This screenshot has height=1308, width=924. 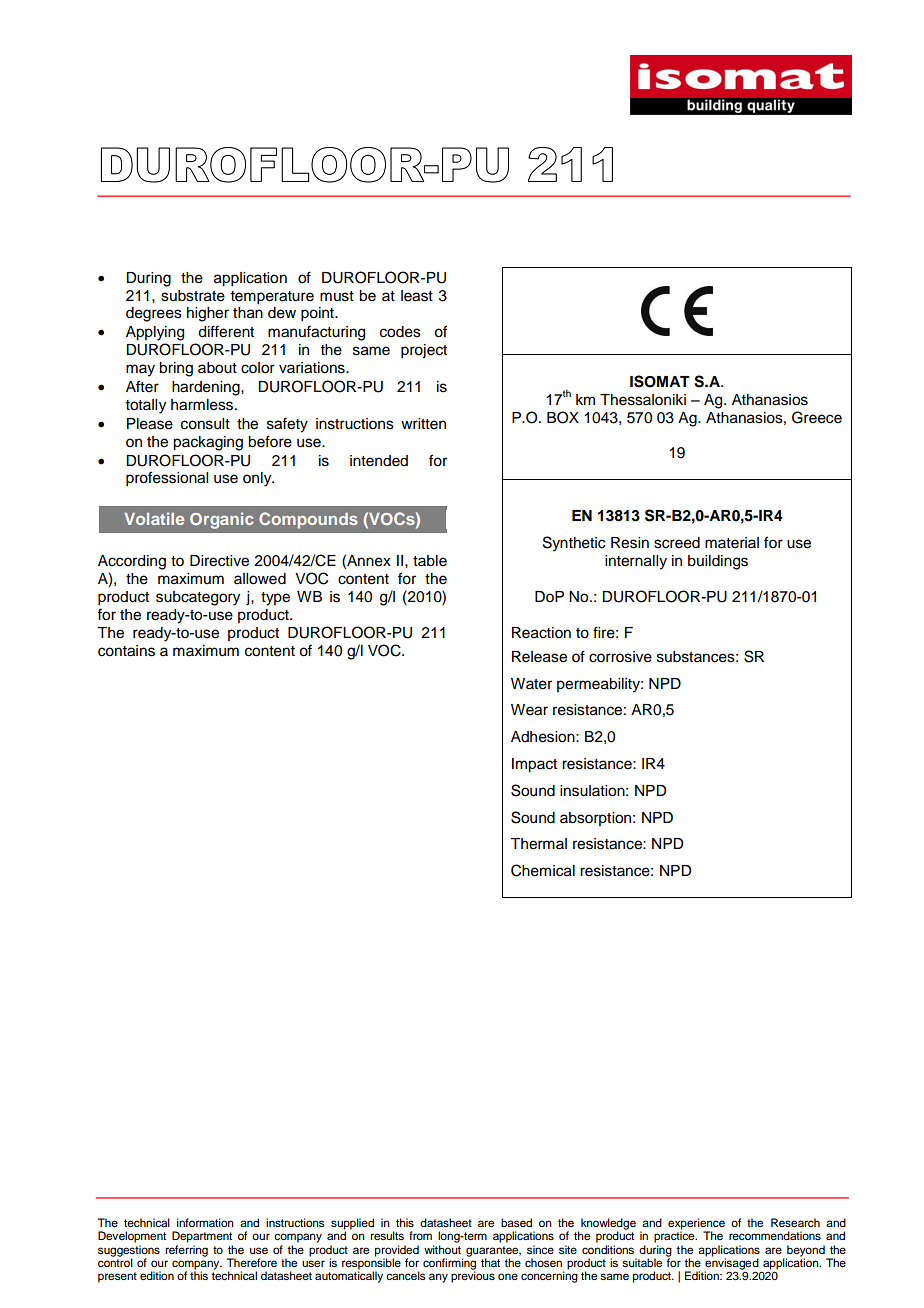 What do you see at coordinates (534, 765) in the screenshot?
I see `Impact` at bounding box center [534, 765].
